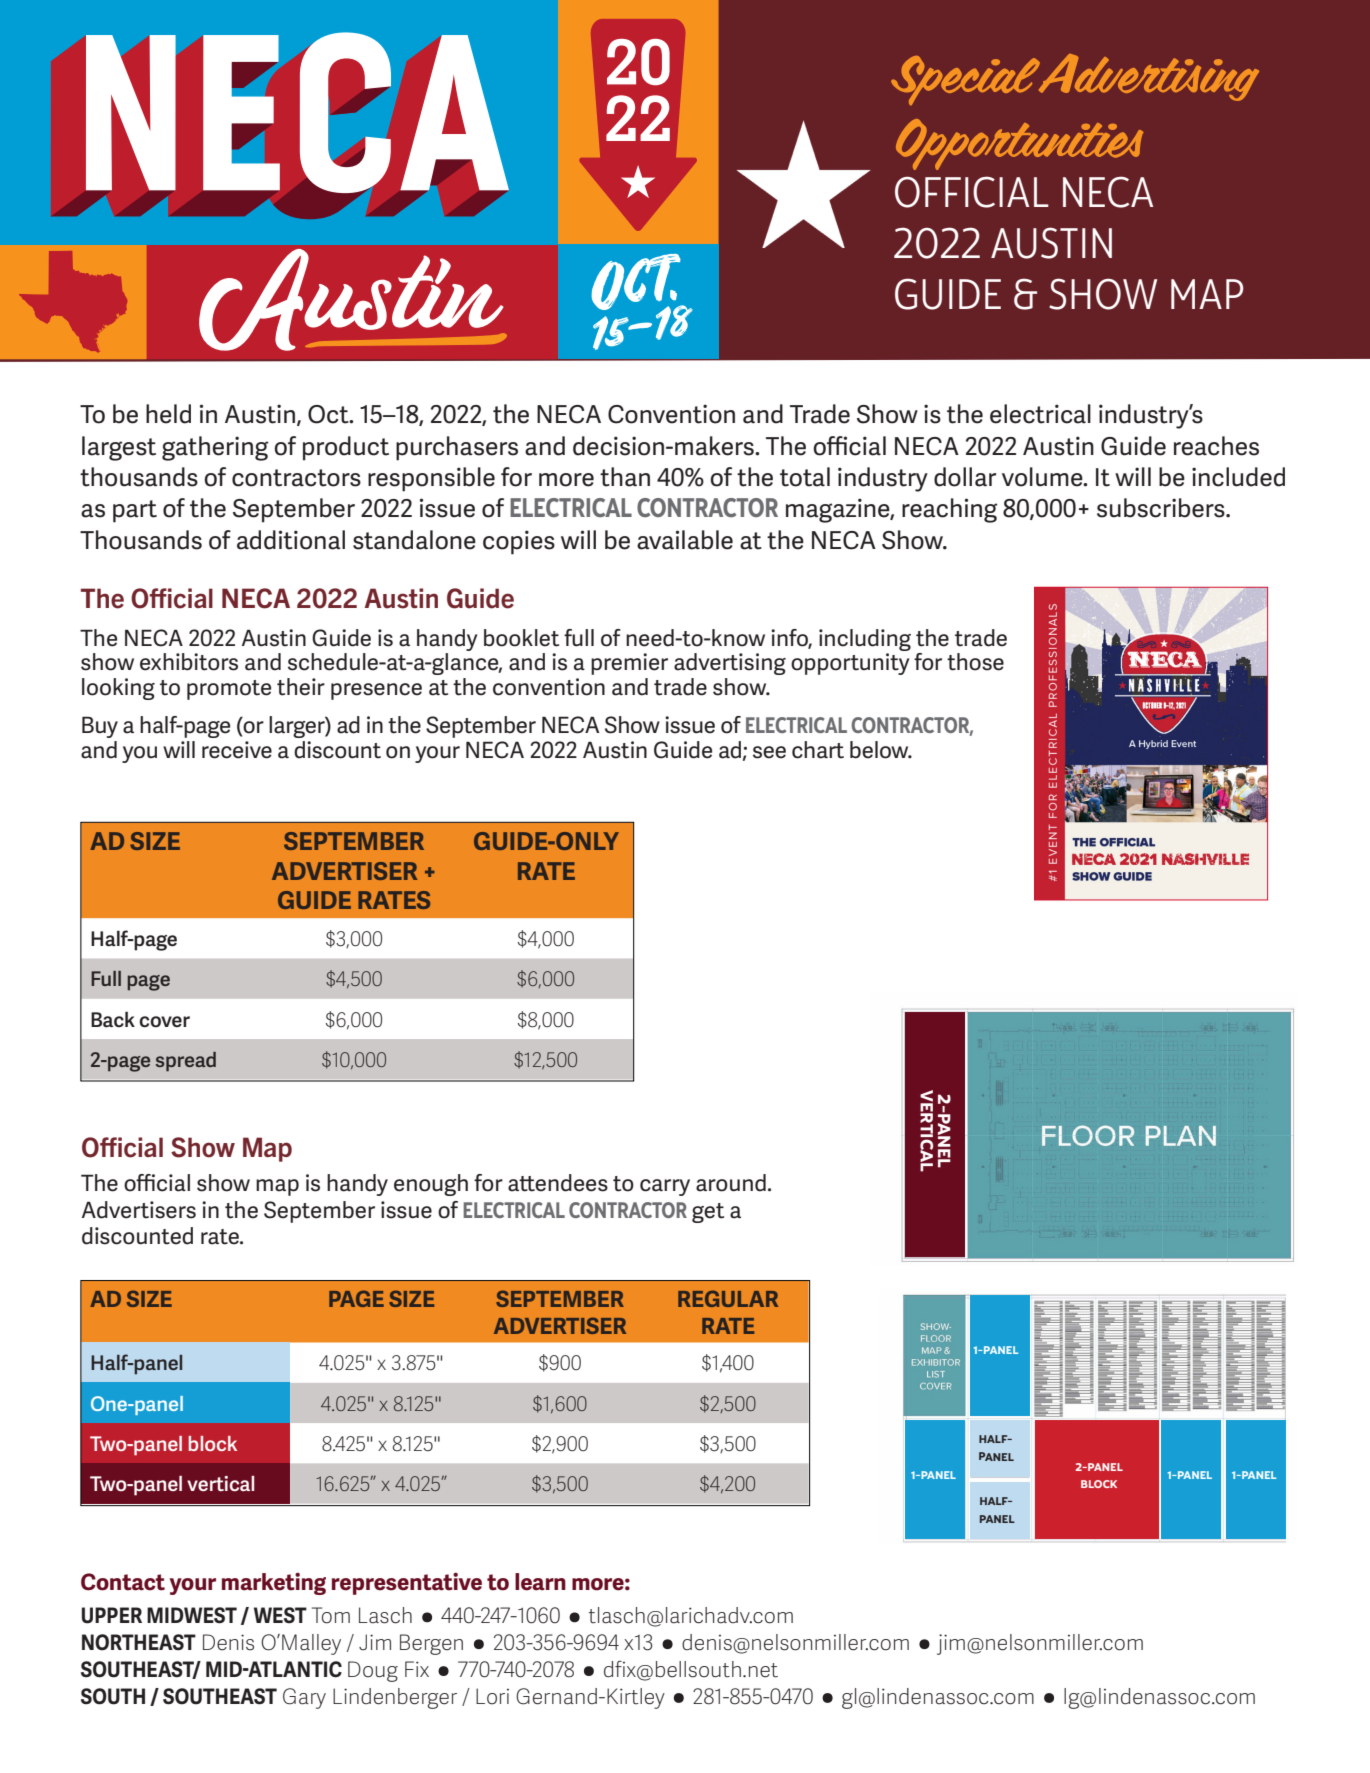 Image resolution: width=1370 pixels, height=1773 pixels. Describe the element at coordinates (625, 477) in the screenshot. I see `than` at that location.
